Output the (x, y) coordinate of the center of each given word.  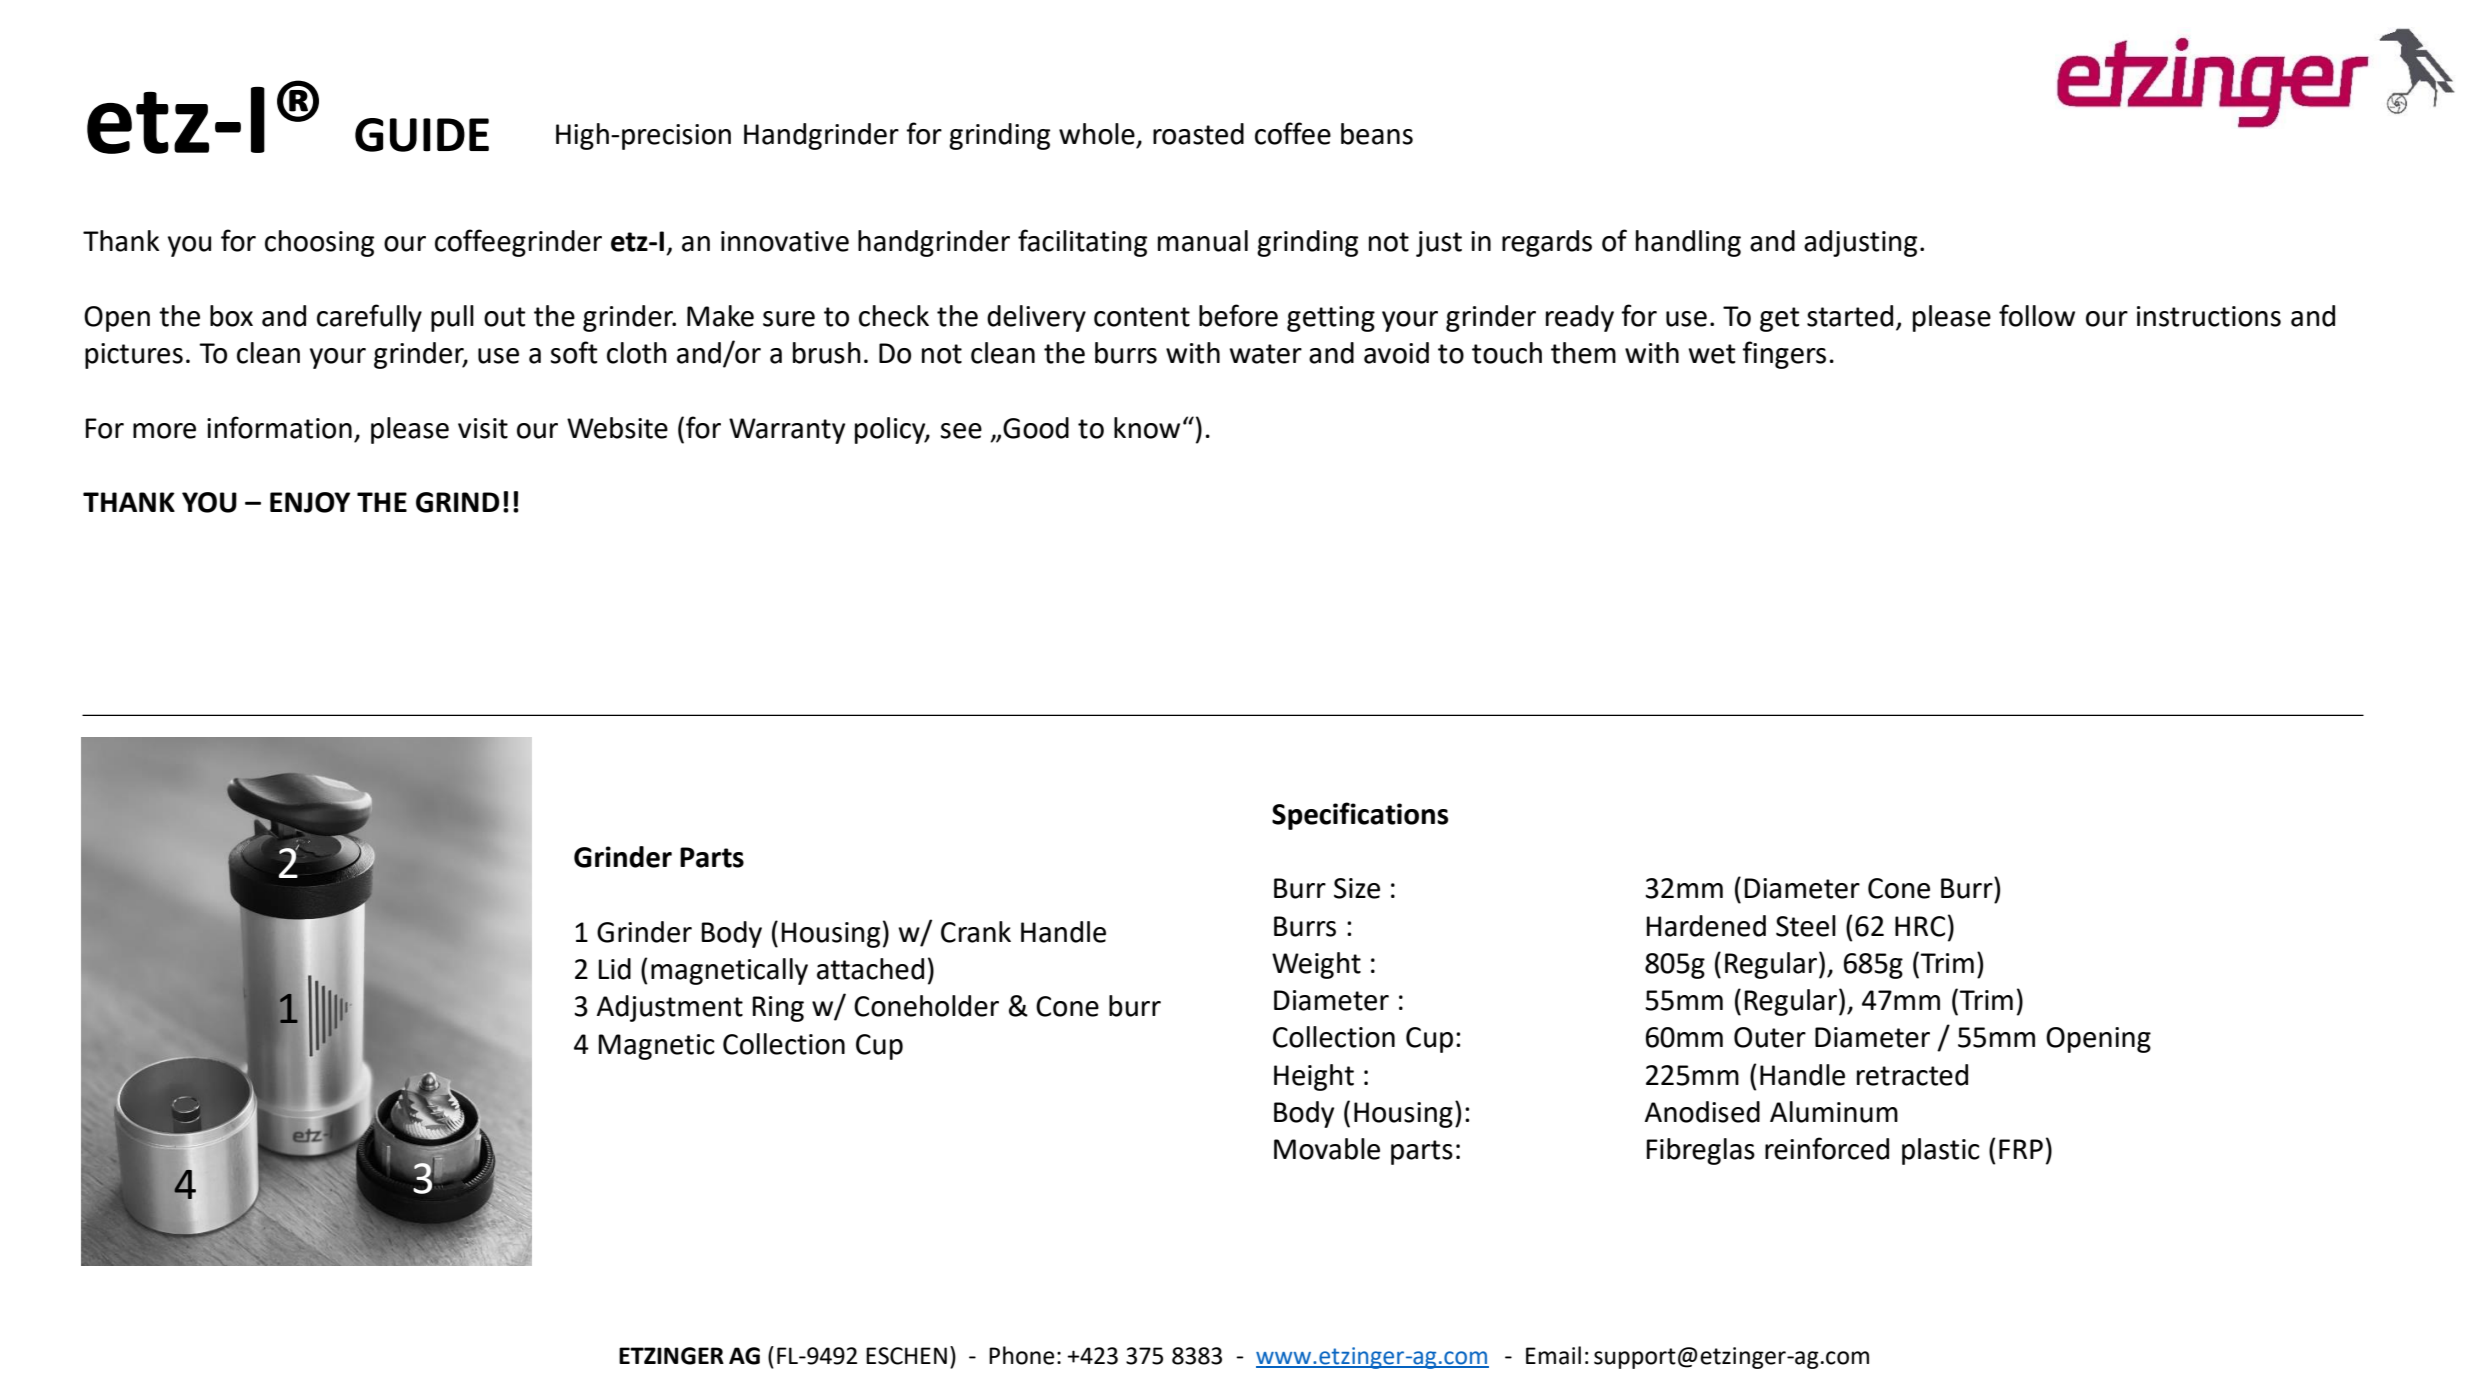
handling (1688, 243)
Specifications (1360, 816)
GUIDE (422, 135)
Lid (615, 969)
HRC (1920, 926)
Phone (1021, 1355)
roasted (1198, 134)
